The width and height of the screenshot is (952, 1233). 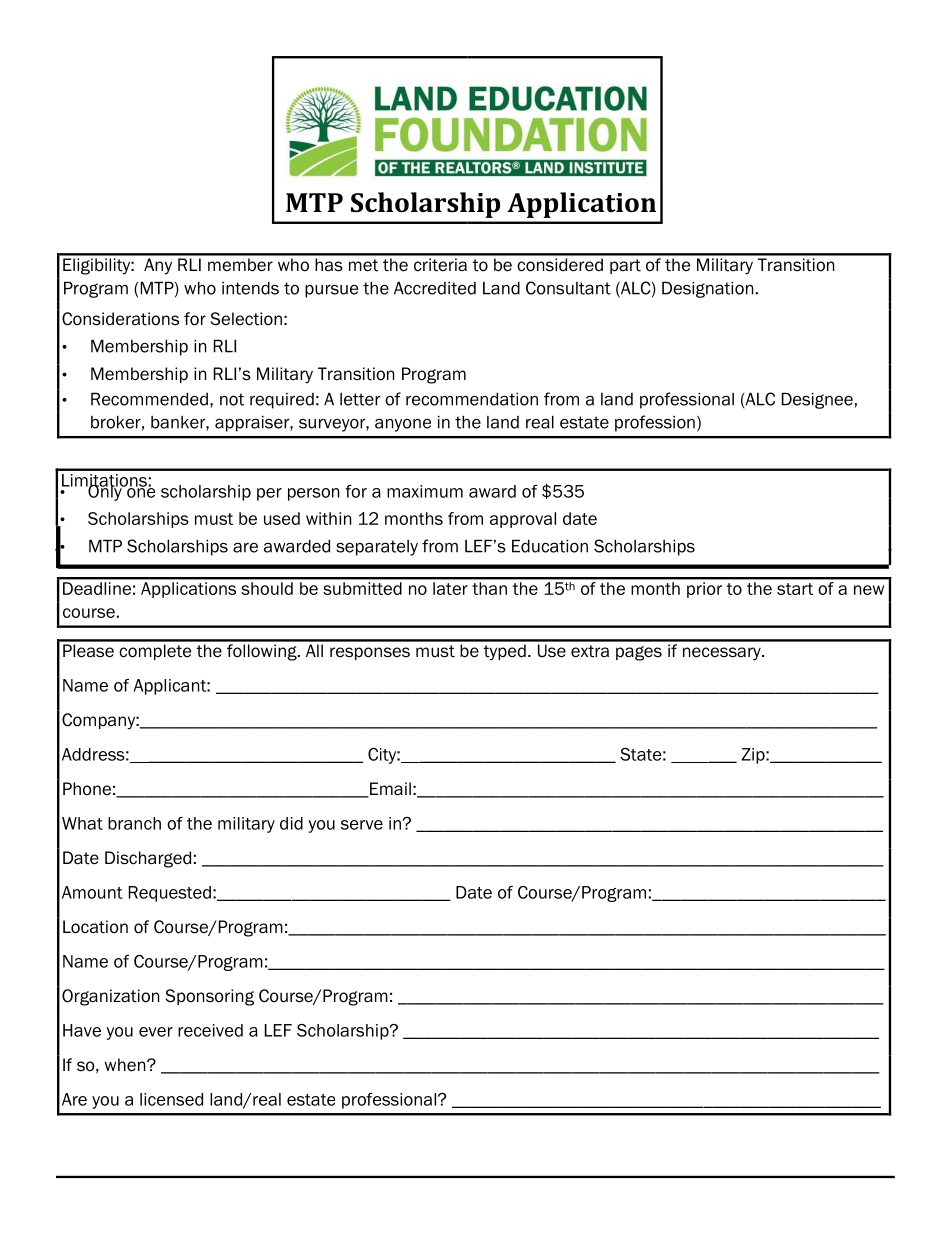 I want to click on Designation, so click(x=707, y=289).
